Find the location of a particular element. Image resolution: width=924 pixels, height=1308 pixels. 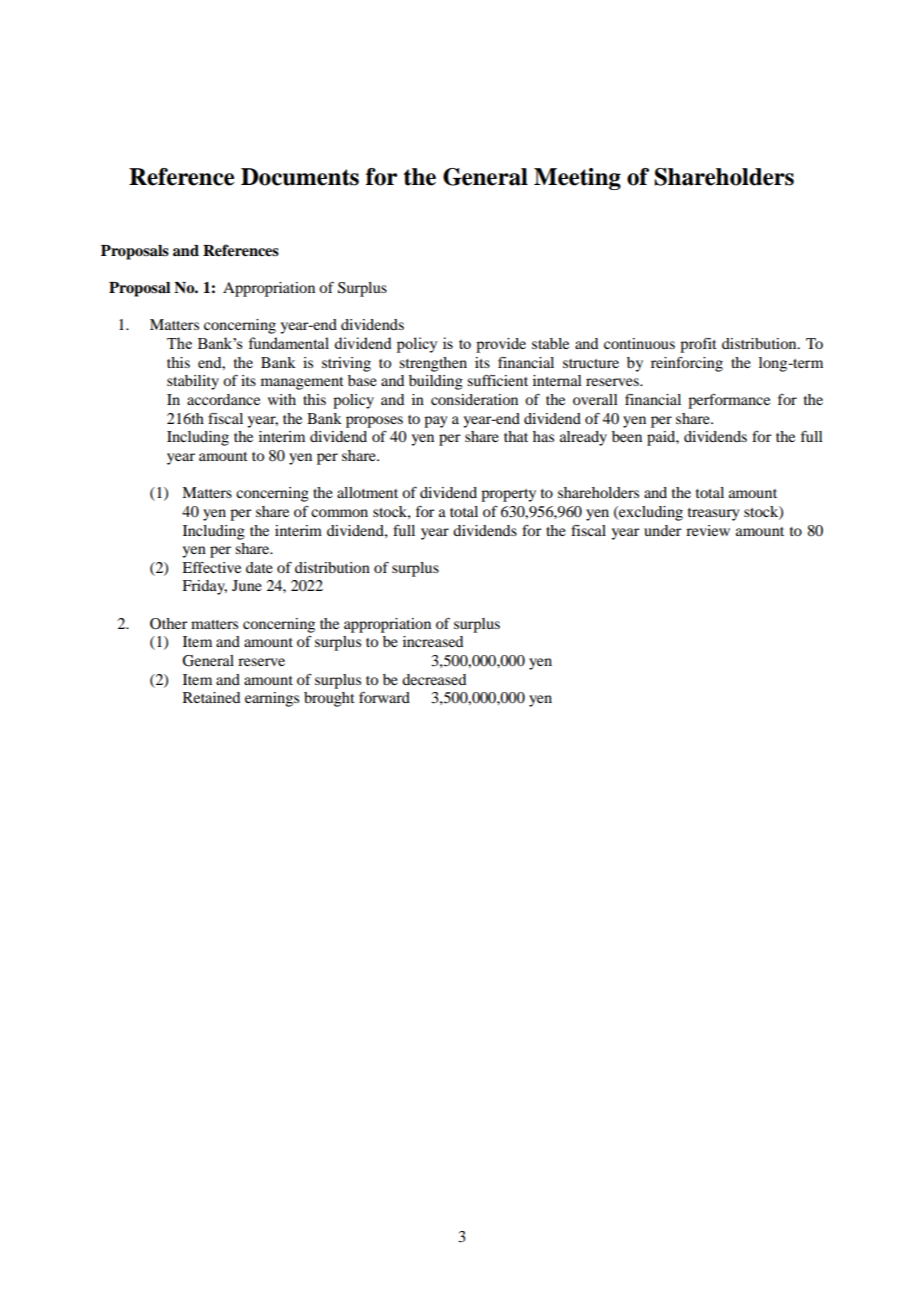

property is located at coordinates (508, 495).
